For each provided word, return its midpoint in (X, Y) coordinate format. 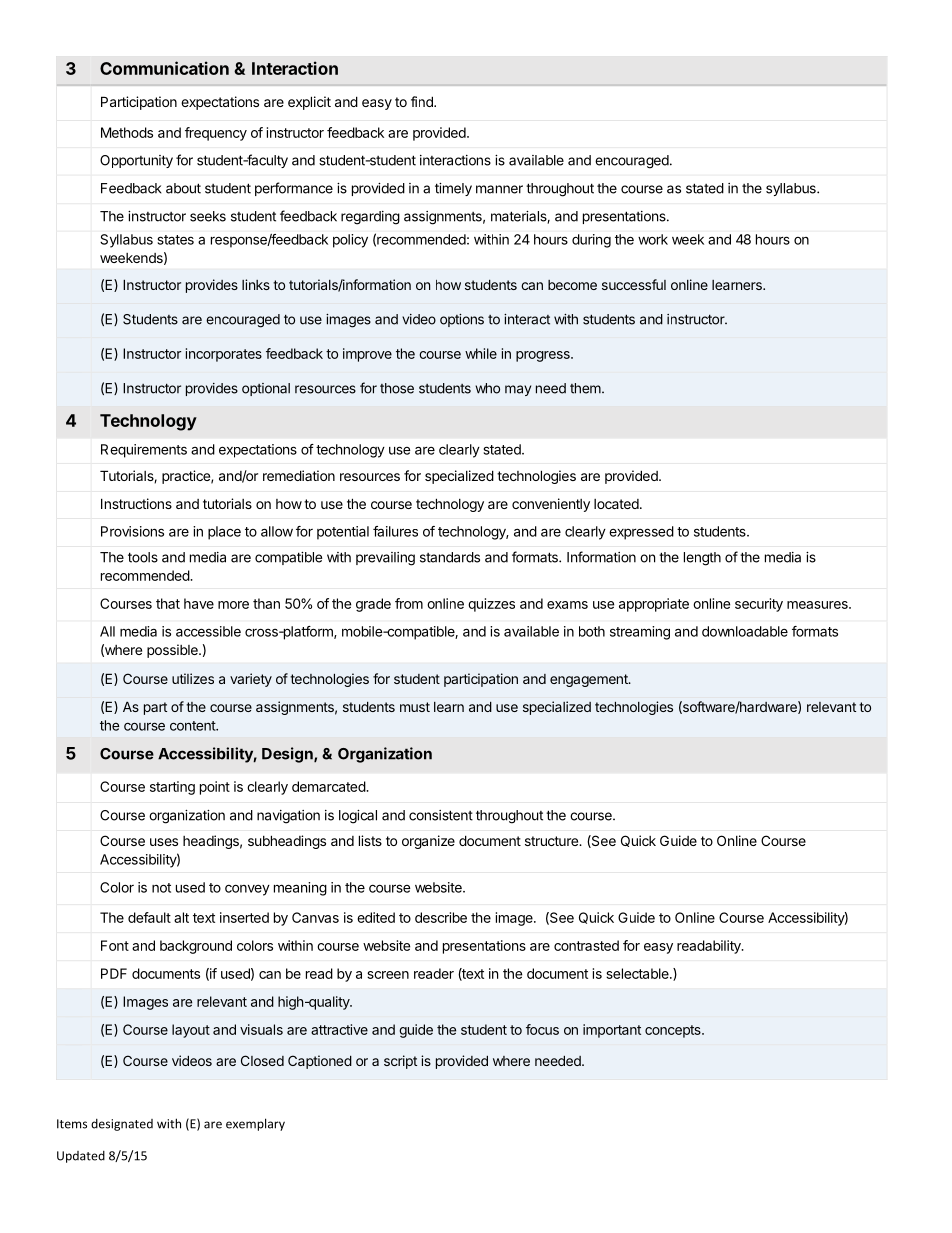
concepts (674, 1031)
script (400, 1062)
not (161, 888)
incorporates (224, 355)
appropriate (654, 605)
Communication (164, 68)
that (168, 603)
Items (72, 1124)
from (409, 603)
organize (428, 842)
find (423, 101)
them (586, 388)
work (653, 239)
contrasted (586, 945)
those (397, 388)
